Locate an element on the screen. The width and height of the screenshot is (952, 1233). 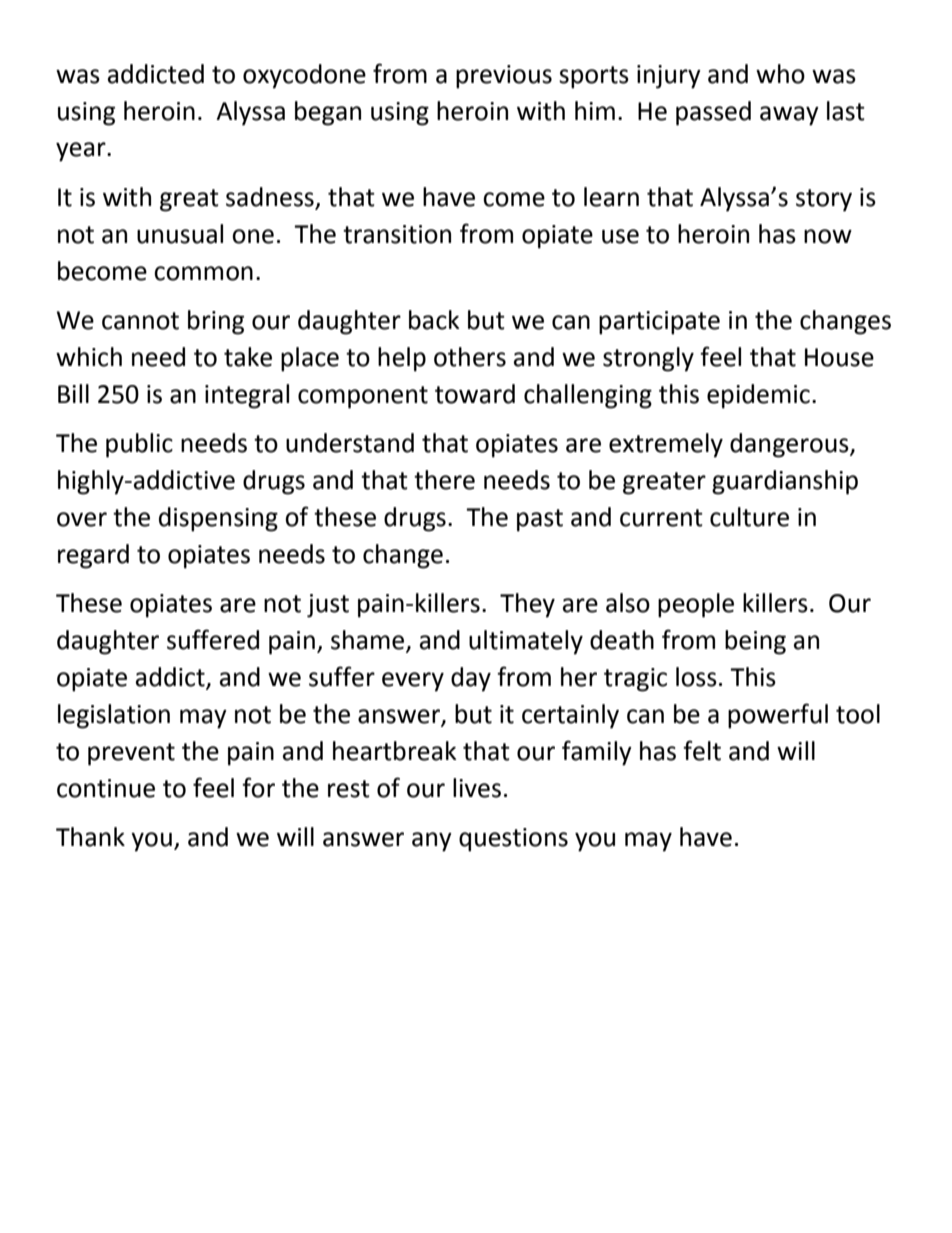
any is located at coordinates (432, 842).
